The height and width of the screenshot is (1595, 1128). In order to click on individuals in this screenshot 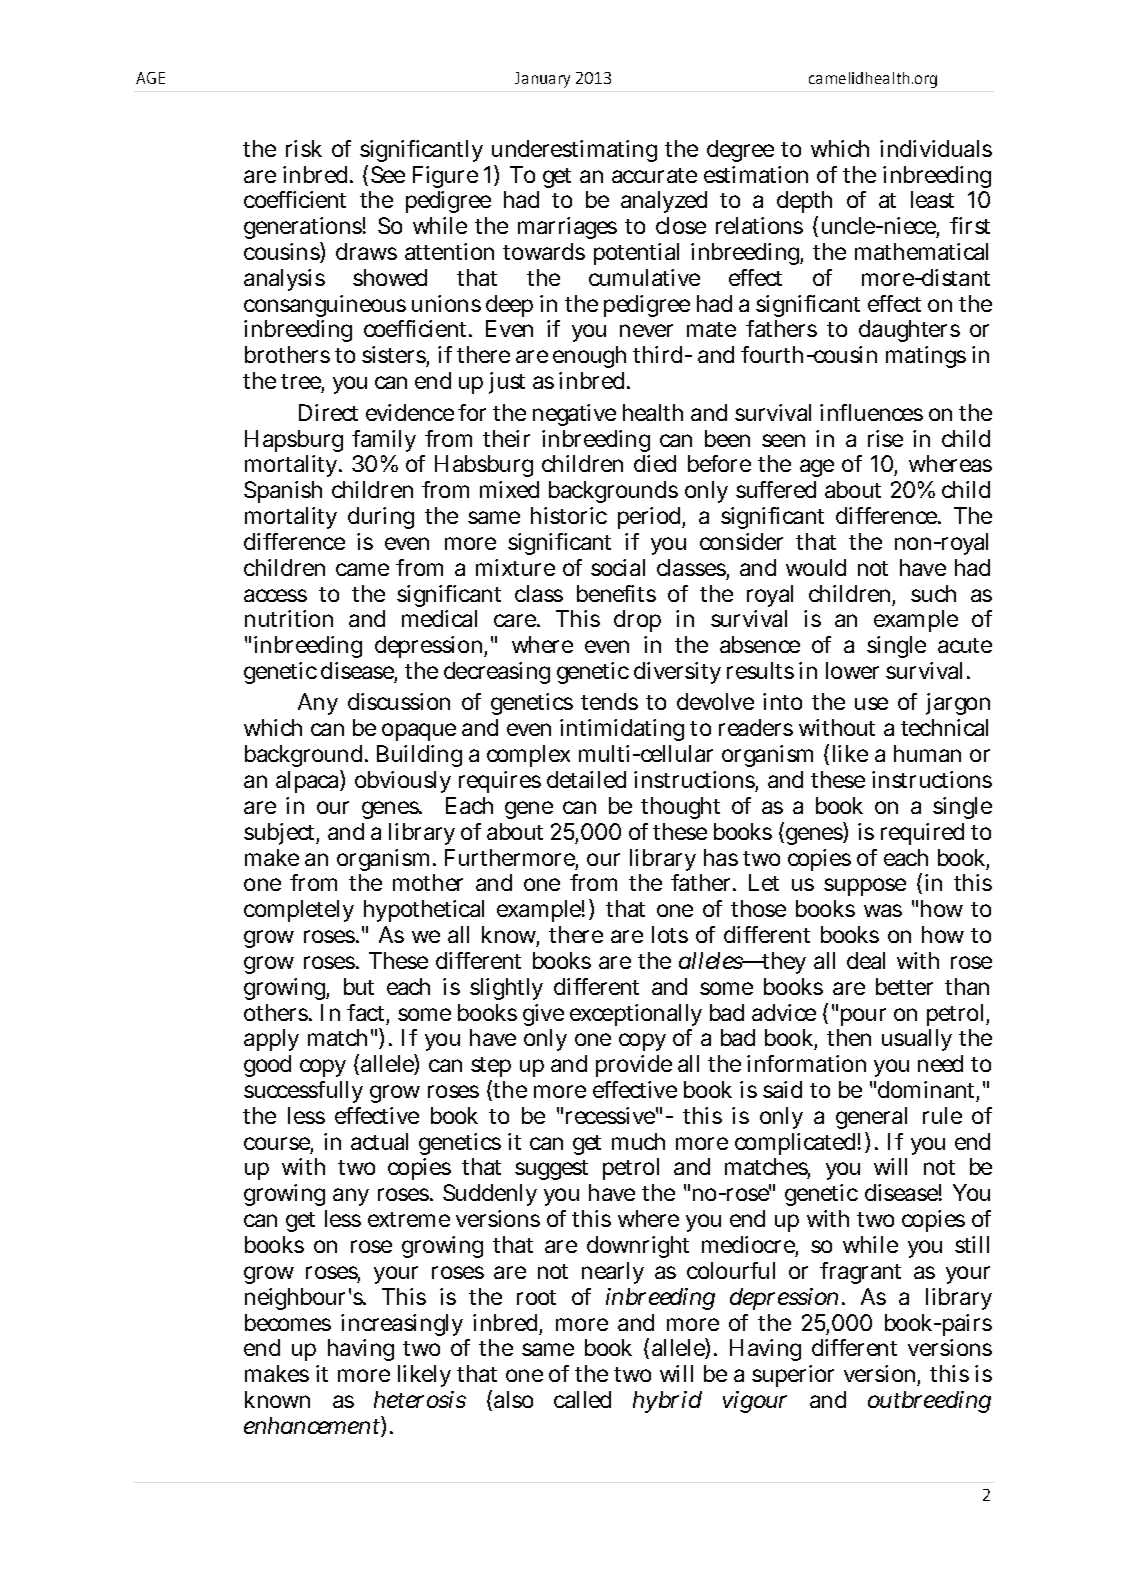, I will do `click(936, 148)`.
